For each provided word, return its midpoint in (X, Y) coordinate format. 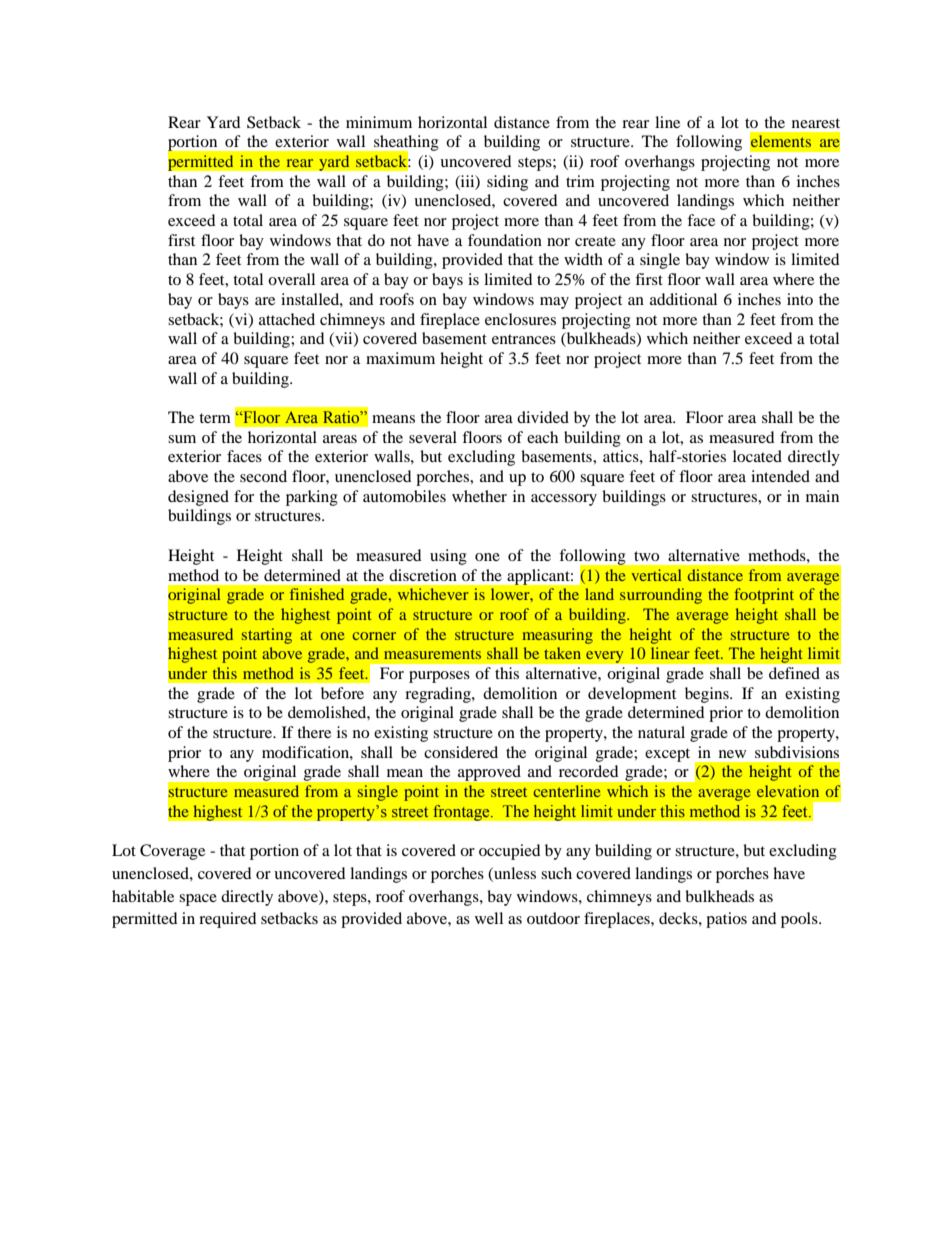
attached (287, 319)
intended (780, 476)
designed (198, 498)
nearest (816, 123)
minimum (379, 122)
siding (507, 183)
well (489, 918)
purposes (439, 677)
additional (683, 299)
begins (708, 695)
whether (479, 496)
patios (726, 920)
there (314, 732)
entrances (524, 339)
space (198, 900)
